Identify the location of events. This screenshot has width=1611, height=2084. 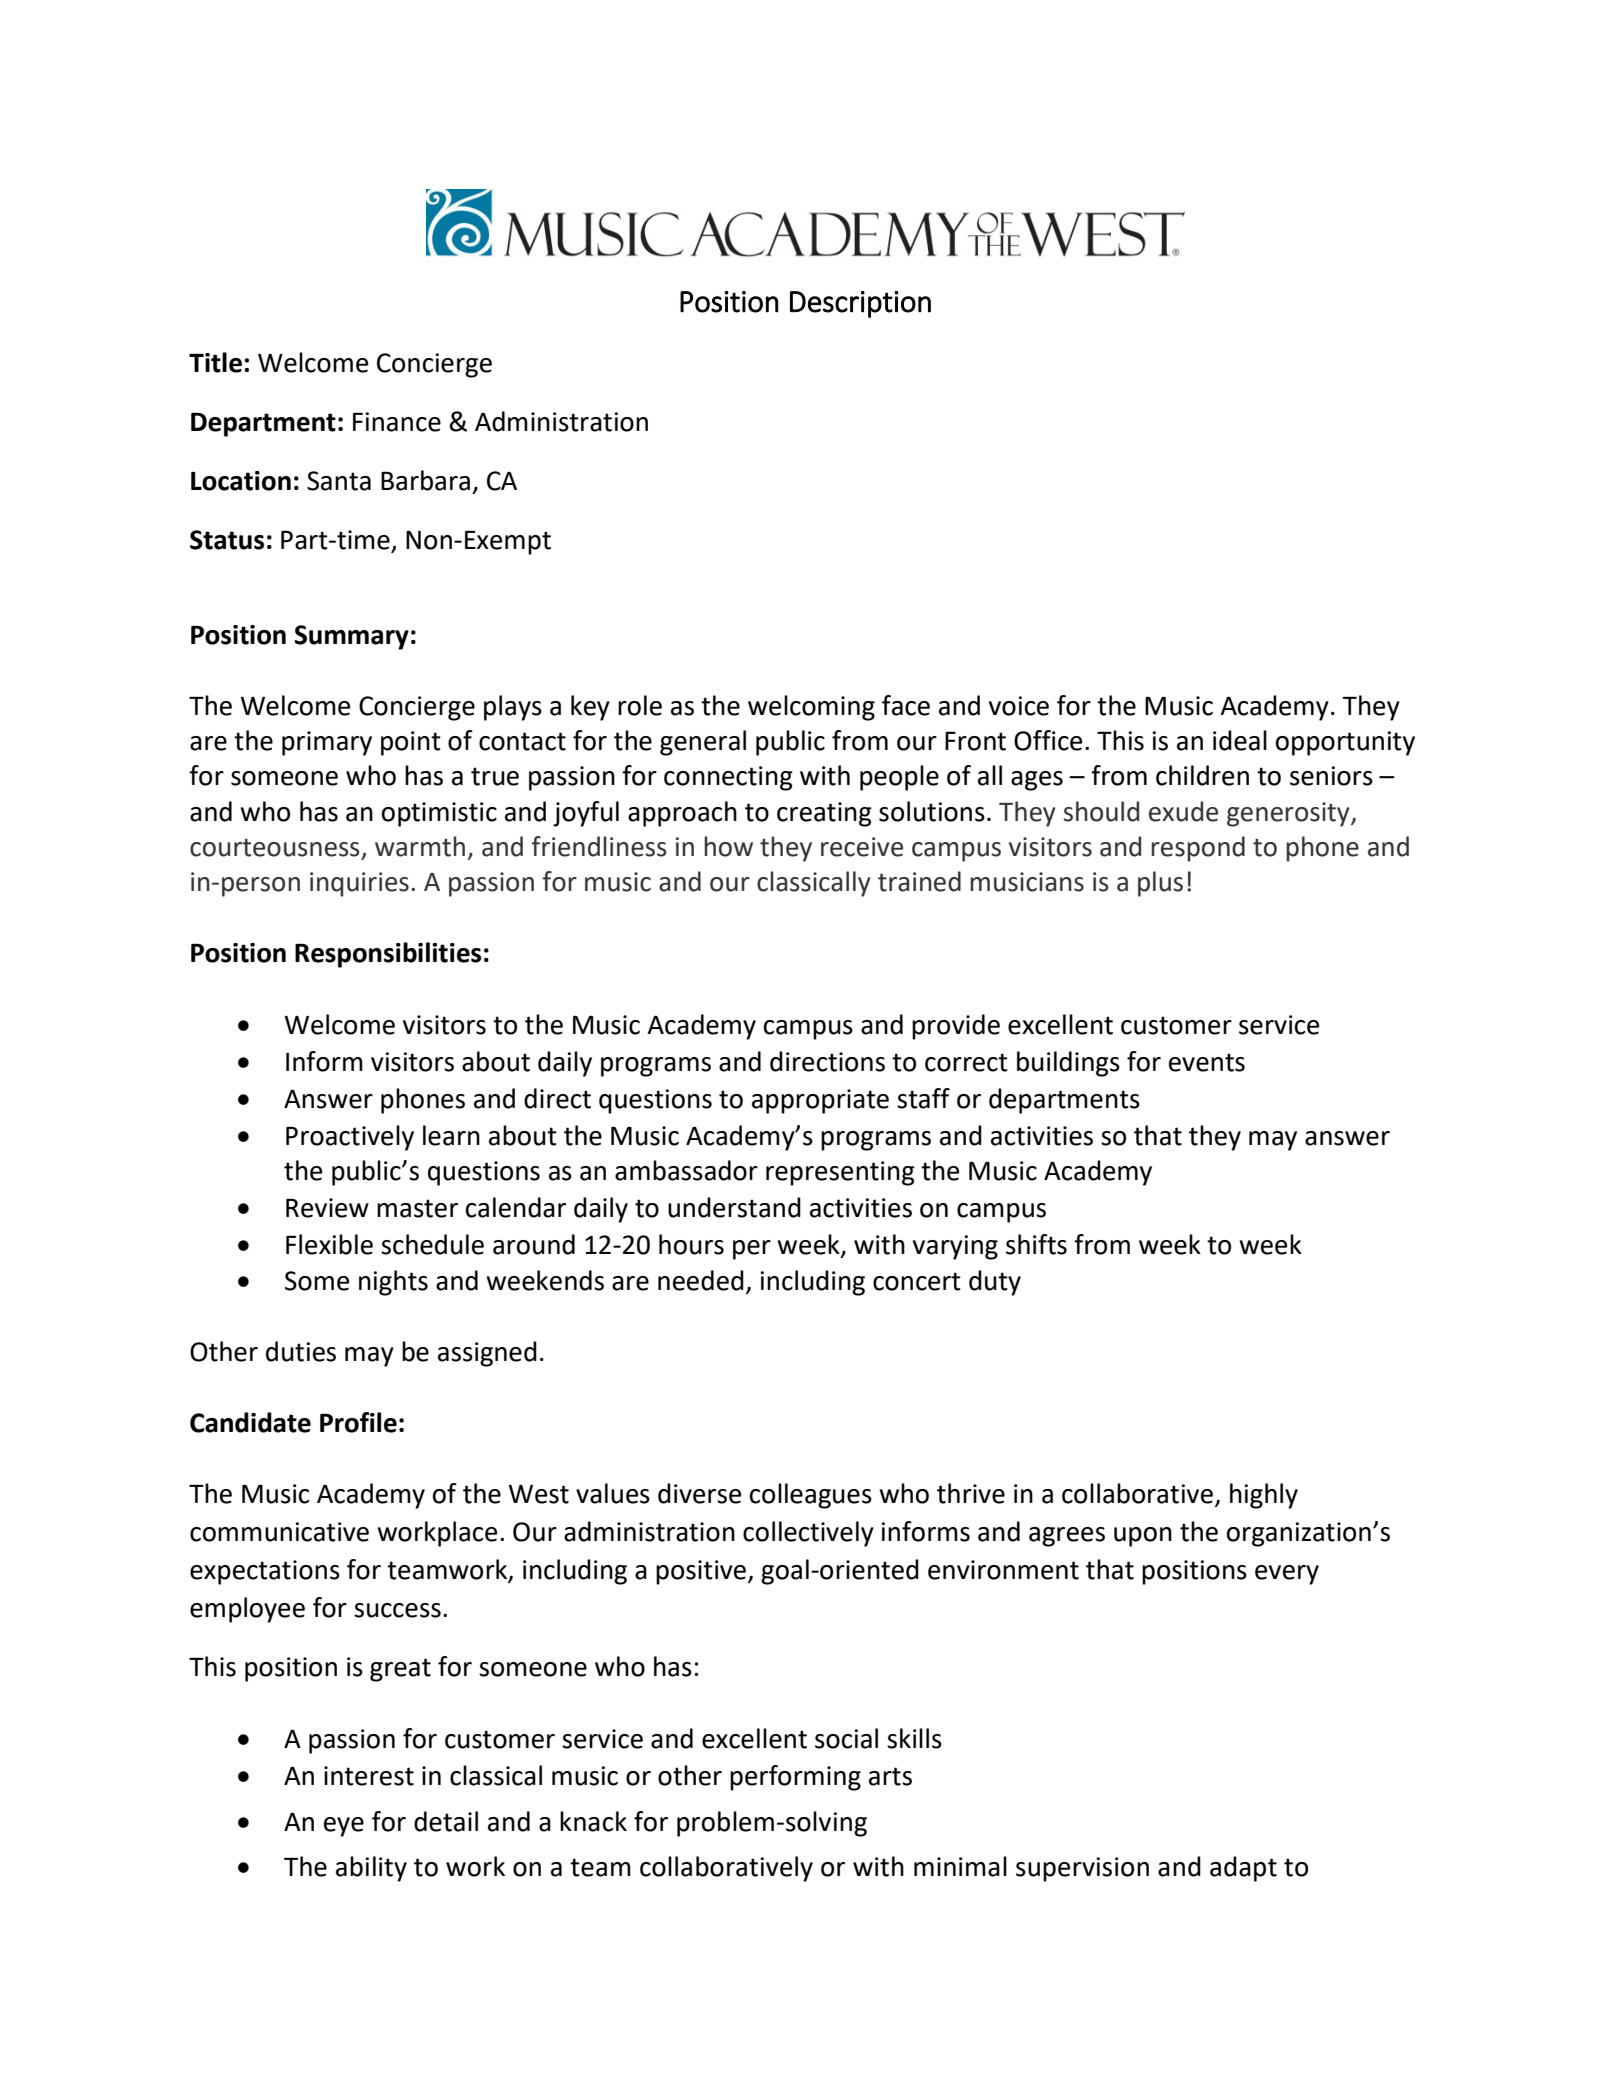
(1207, 1062).
